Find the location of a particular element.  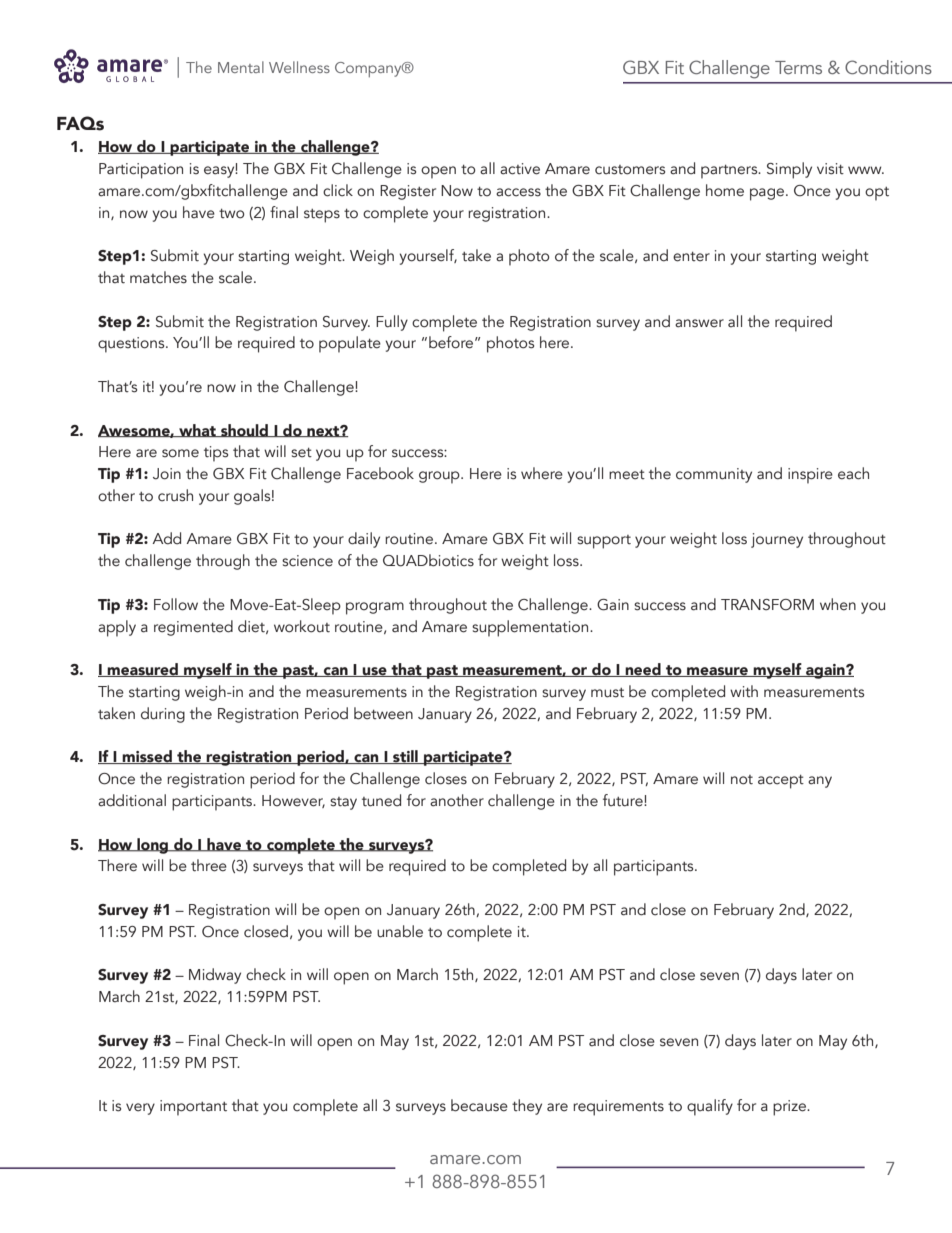

still is located at coordinates (405, 757).
